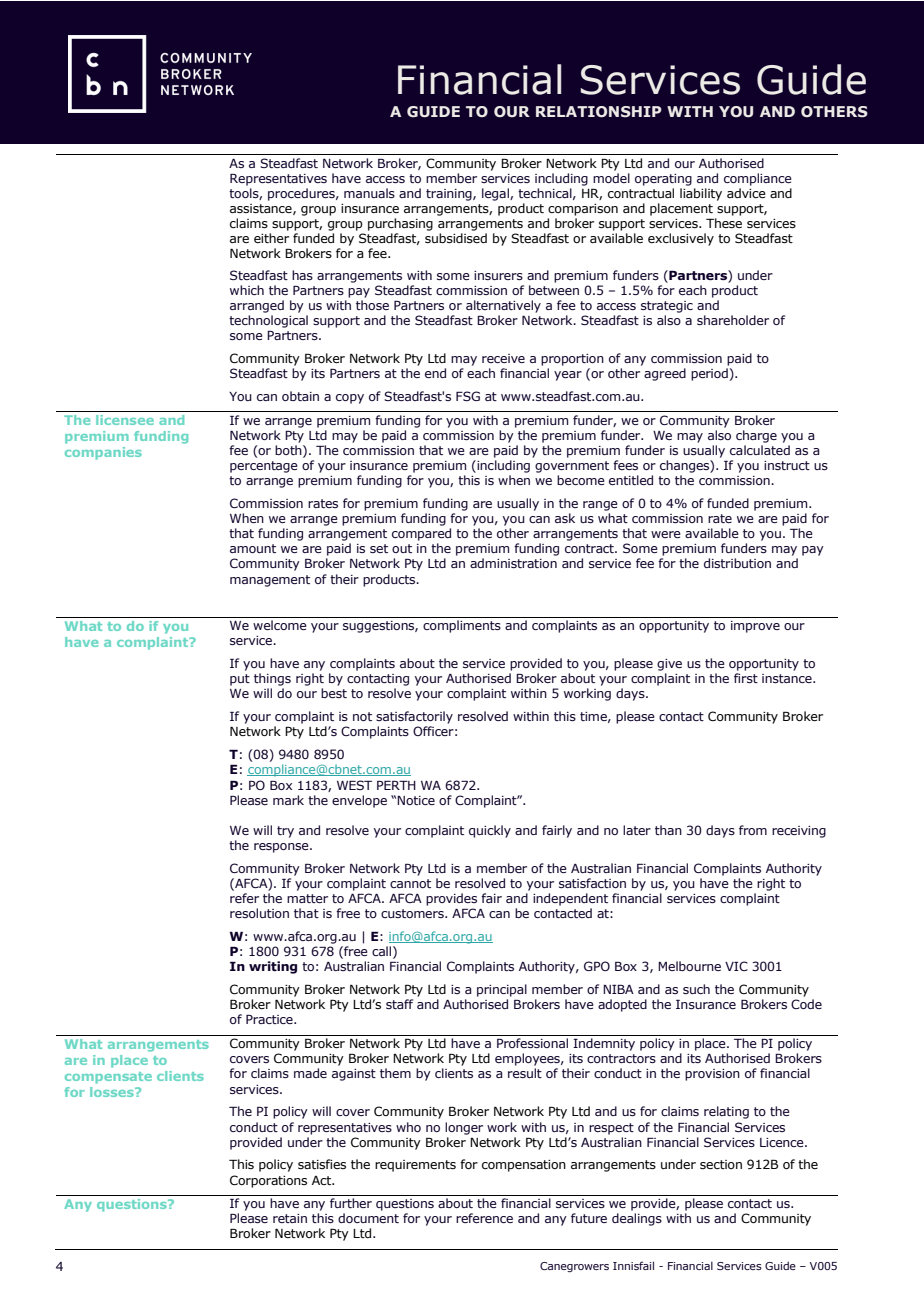 The image size is (924, 1309). What do you see at coordinates (264, 467) in the screenshot?
I see `percentage` at bounding box center [264, 467].
